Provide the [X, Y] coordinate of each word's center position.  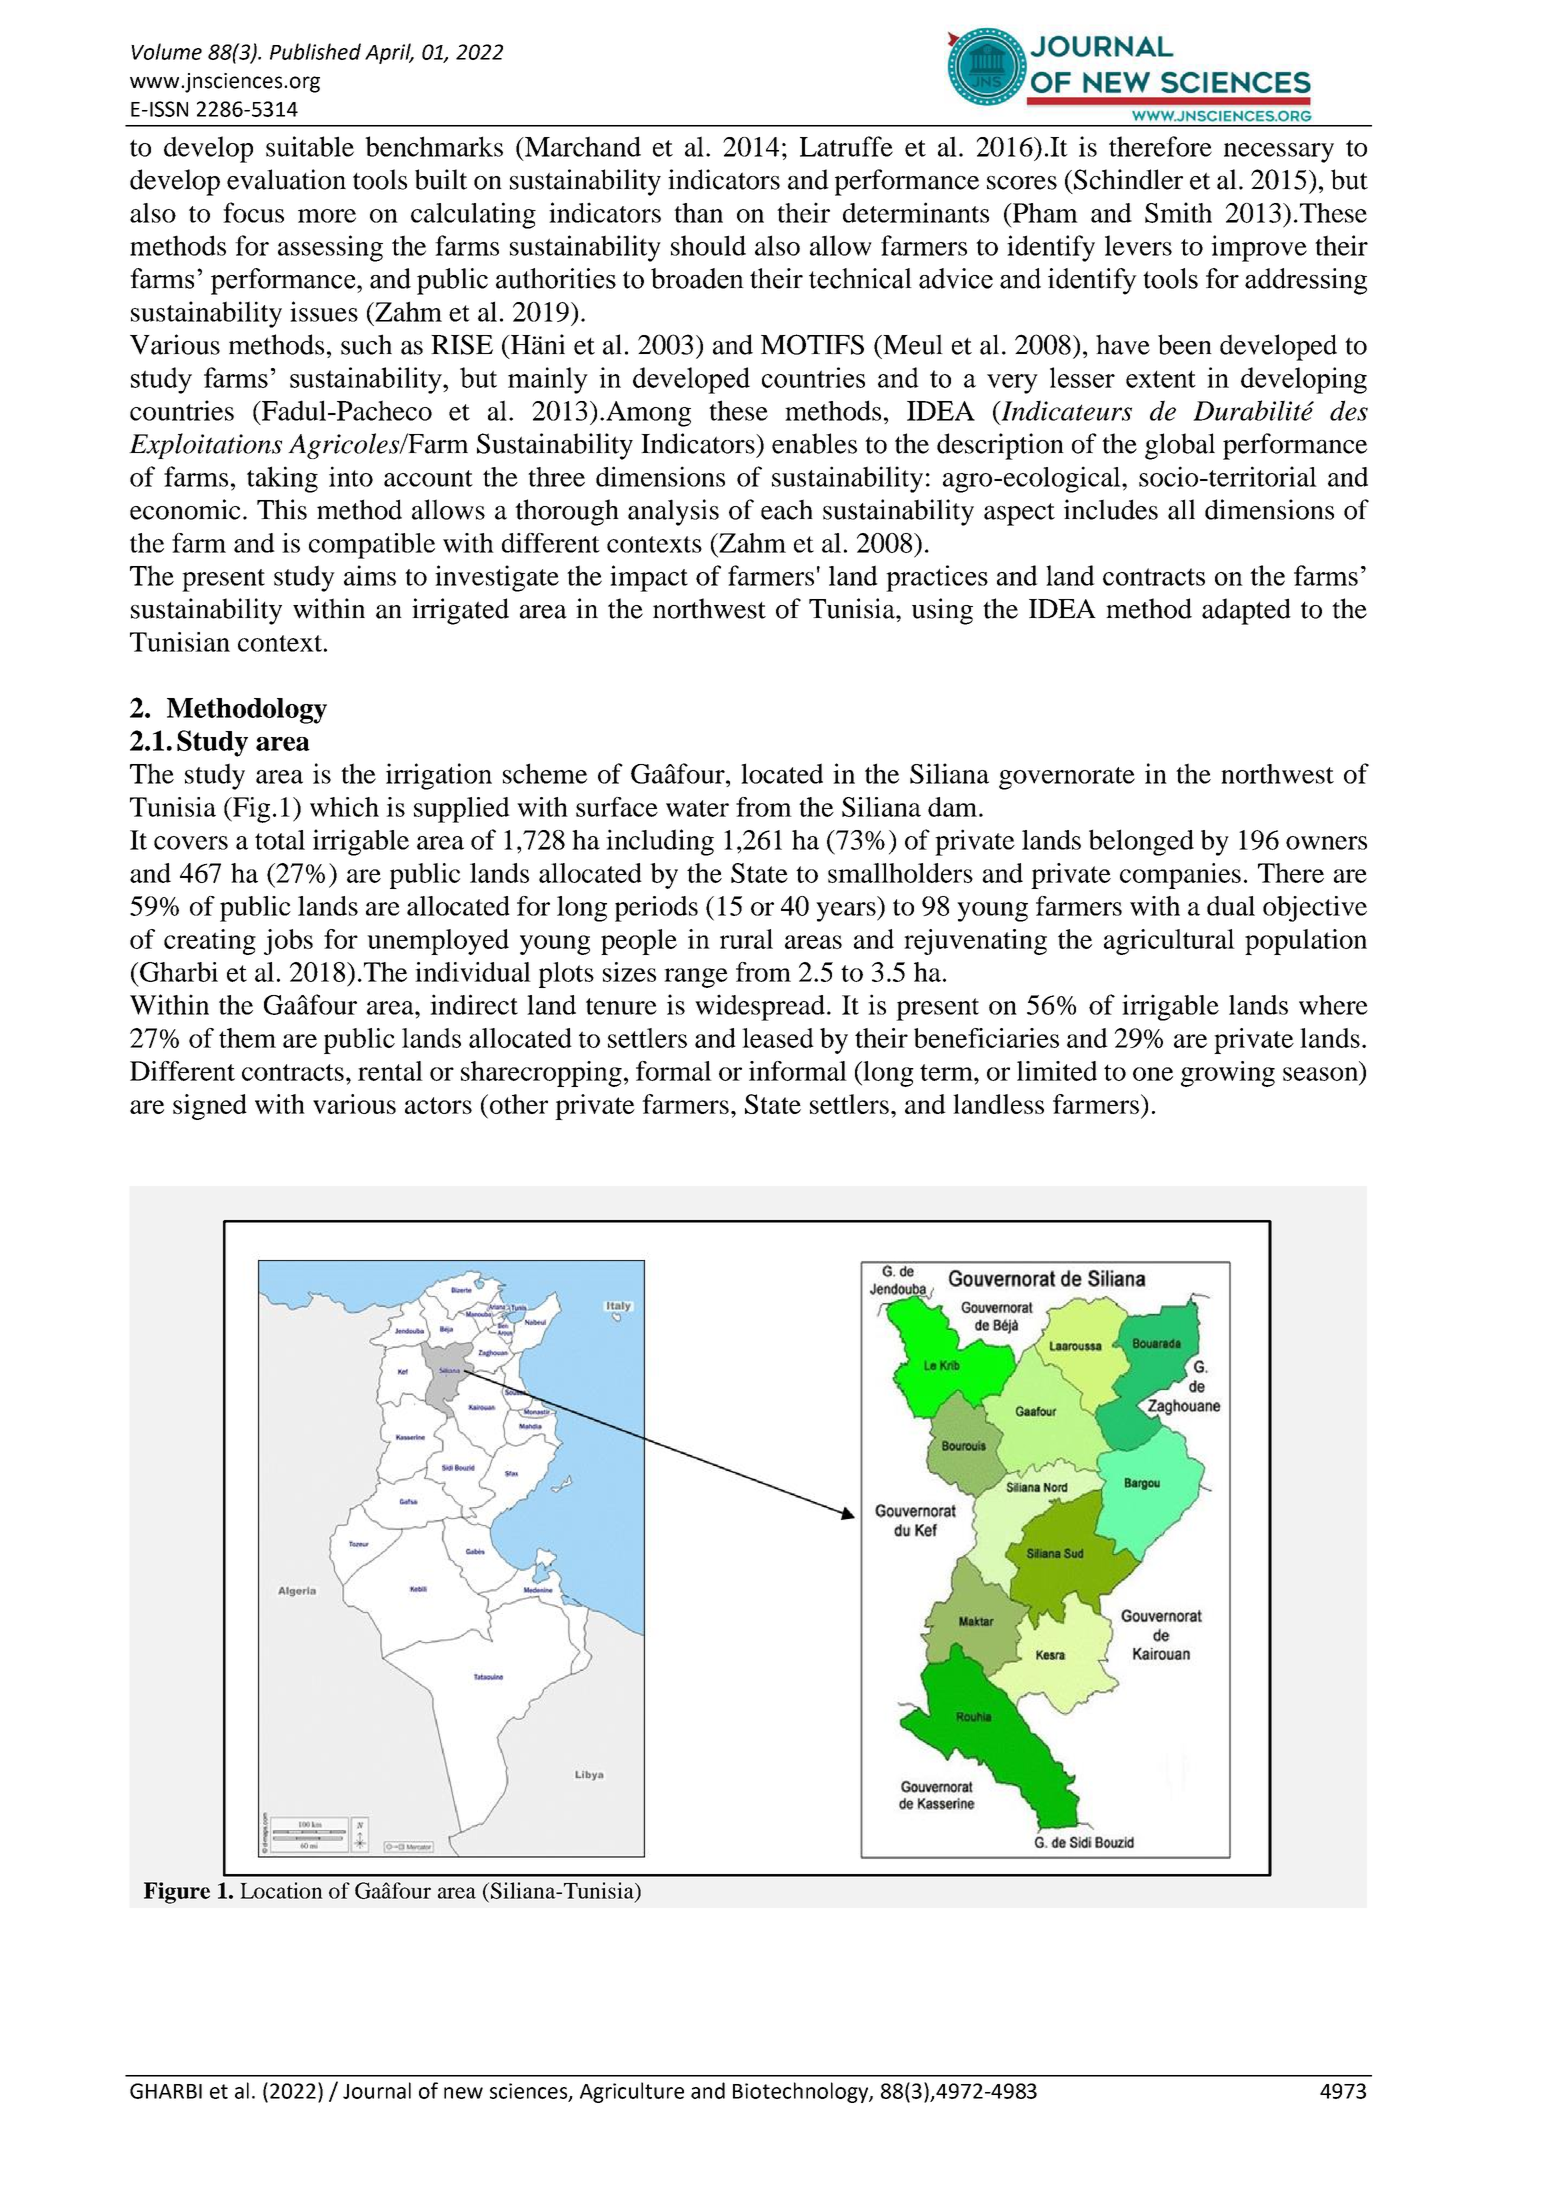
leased [778, 1038]
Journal [377, 2090]
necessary [1279, 153]
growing [1228, 1074]
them [247, 1038]
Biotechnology [801, 2092]
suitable [310, 146]
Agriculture [632, 2092]
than [698, 213]
